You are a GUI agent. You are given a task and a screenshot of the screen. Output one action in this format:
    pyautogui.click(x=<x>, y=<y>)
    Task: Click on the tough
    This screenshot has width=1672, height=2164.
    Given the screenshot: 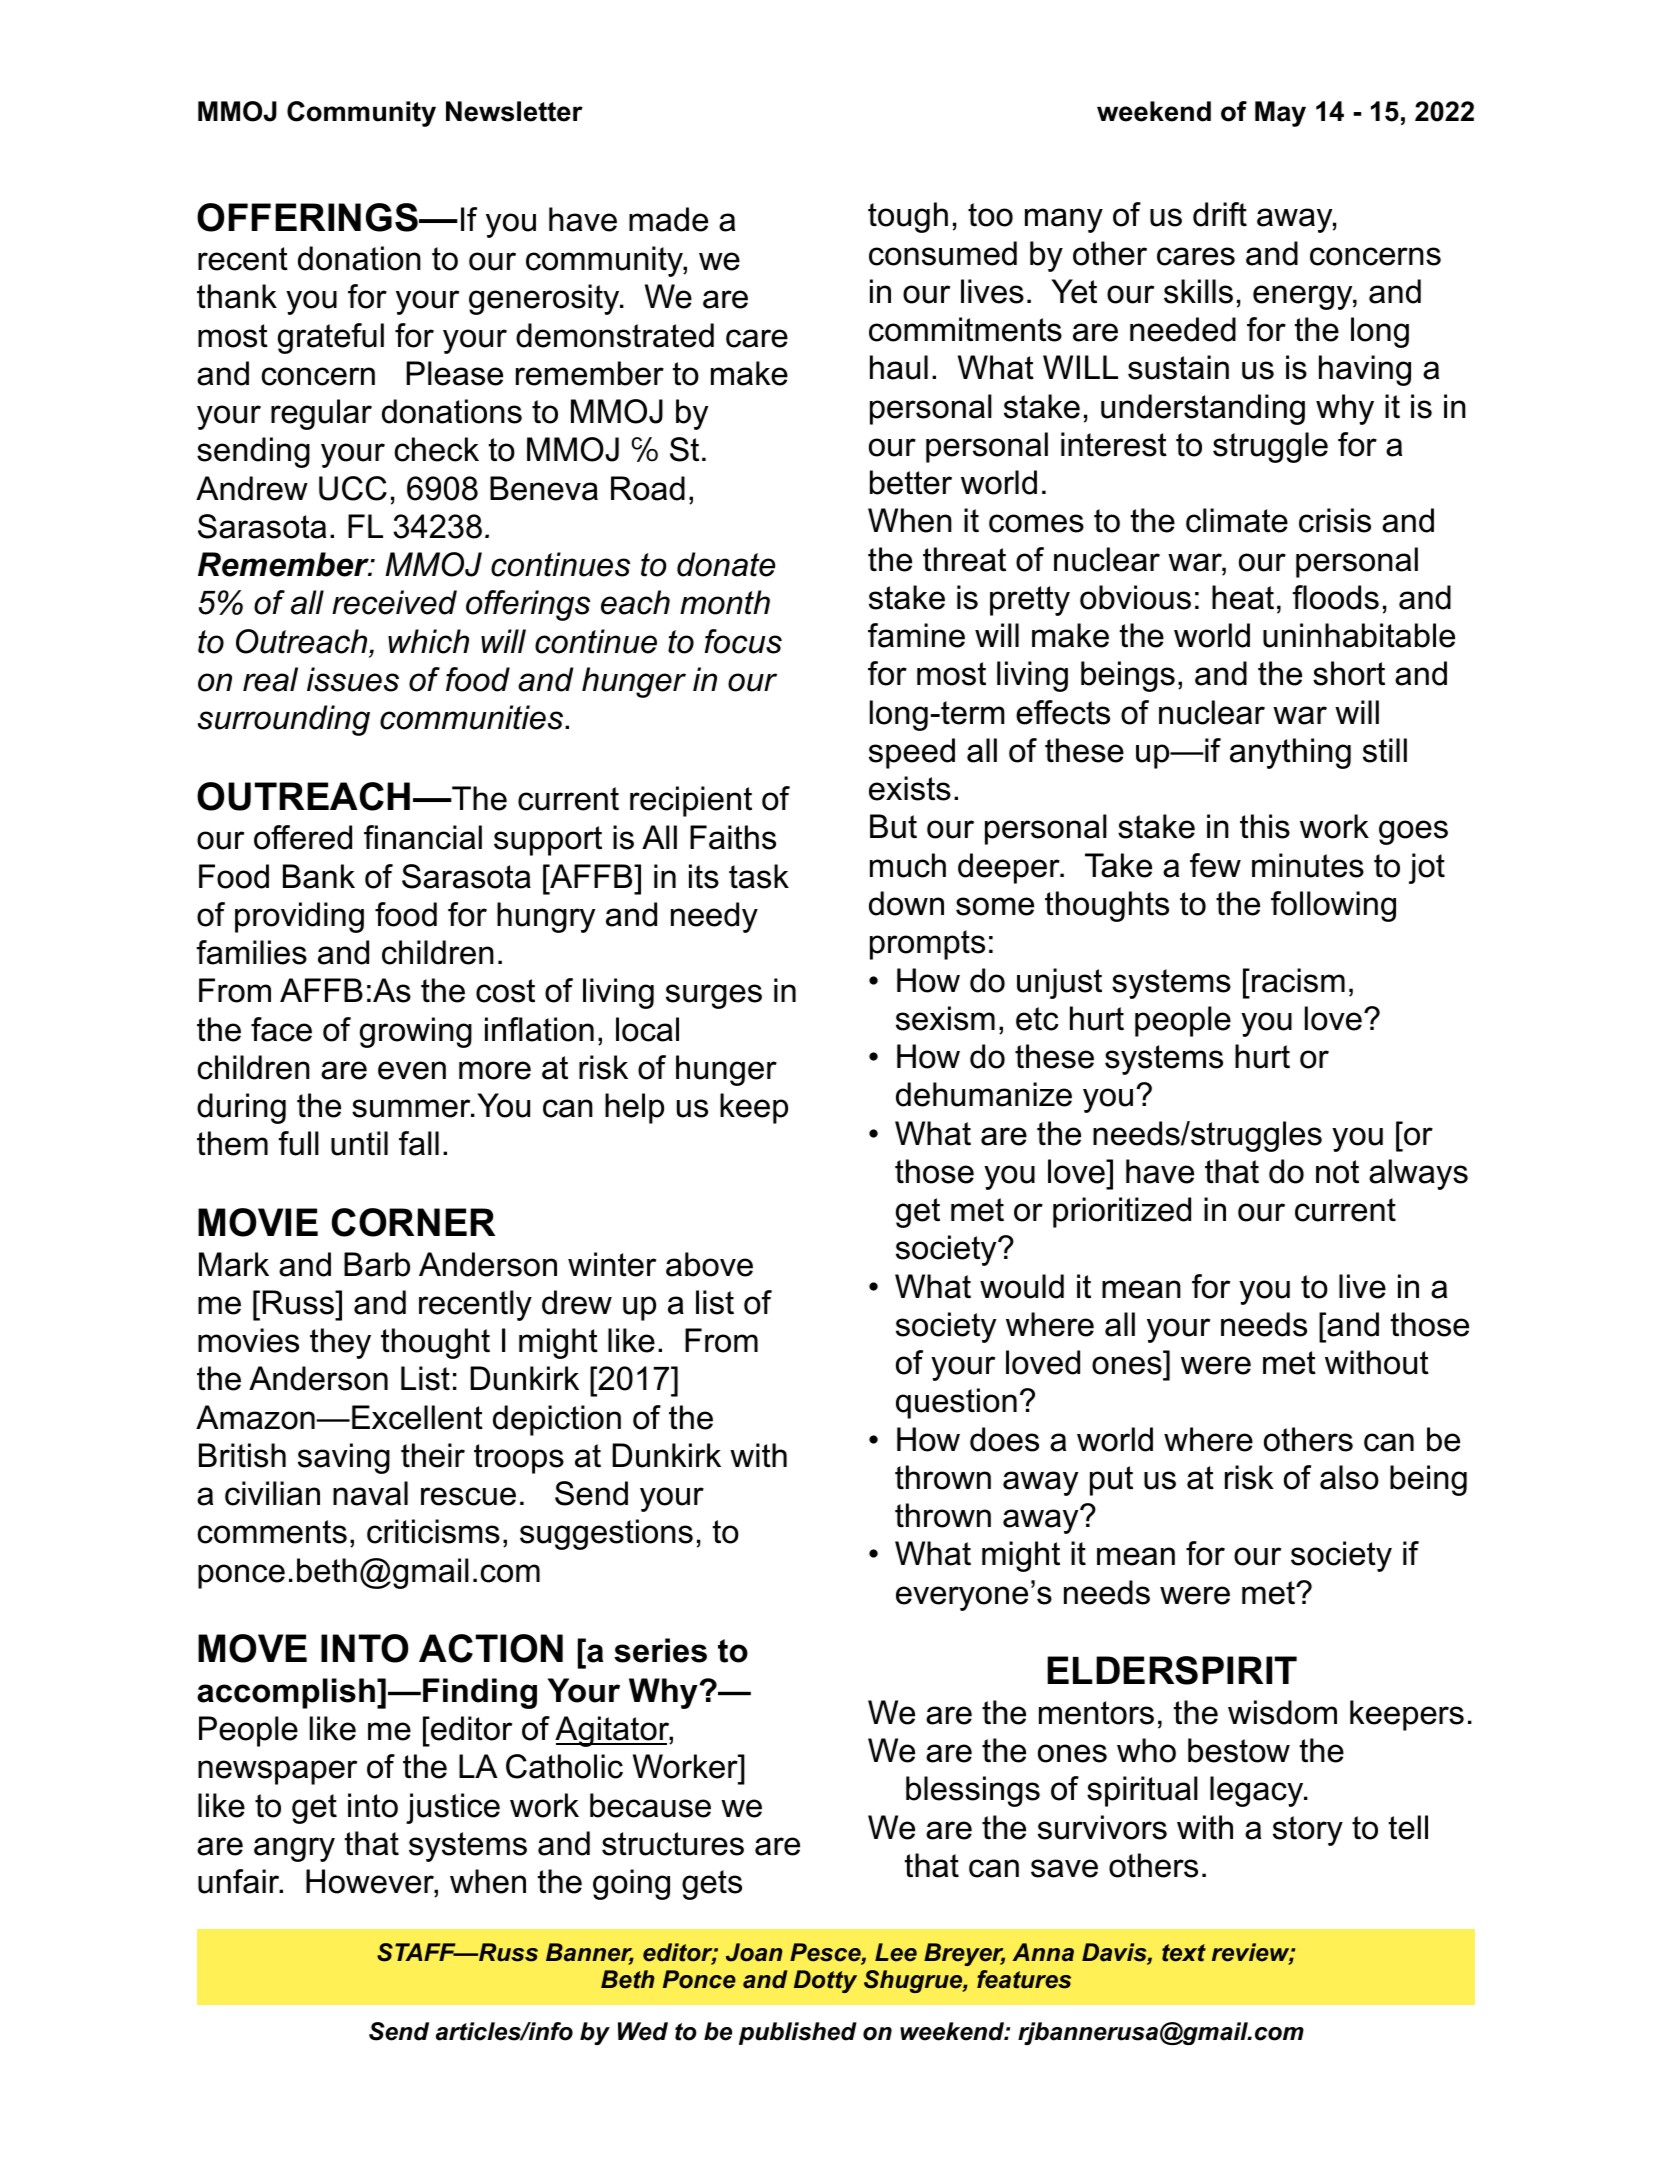 What is the action you would take?
    pyautogui.click(x=908, y=217)
